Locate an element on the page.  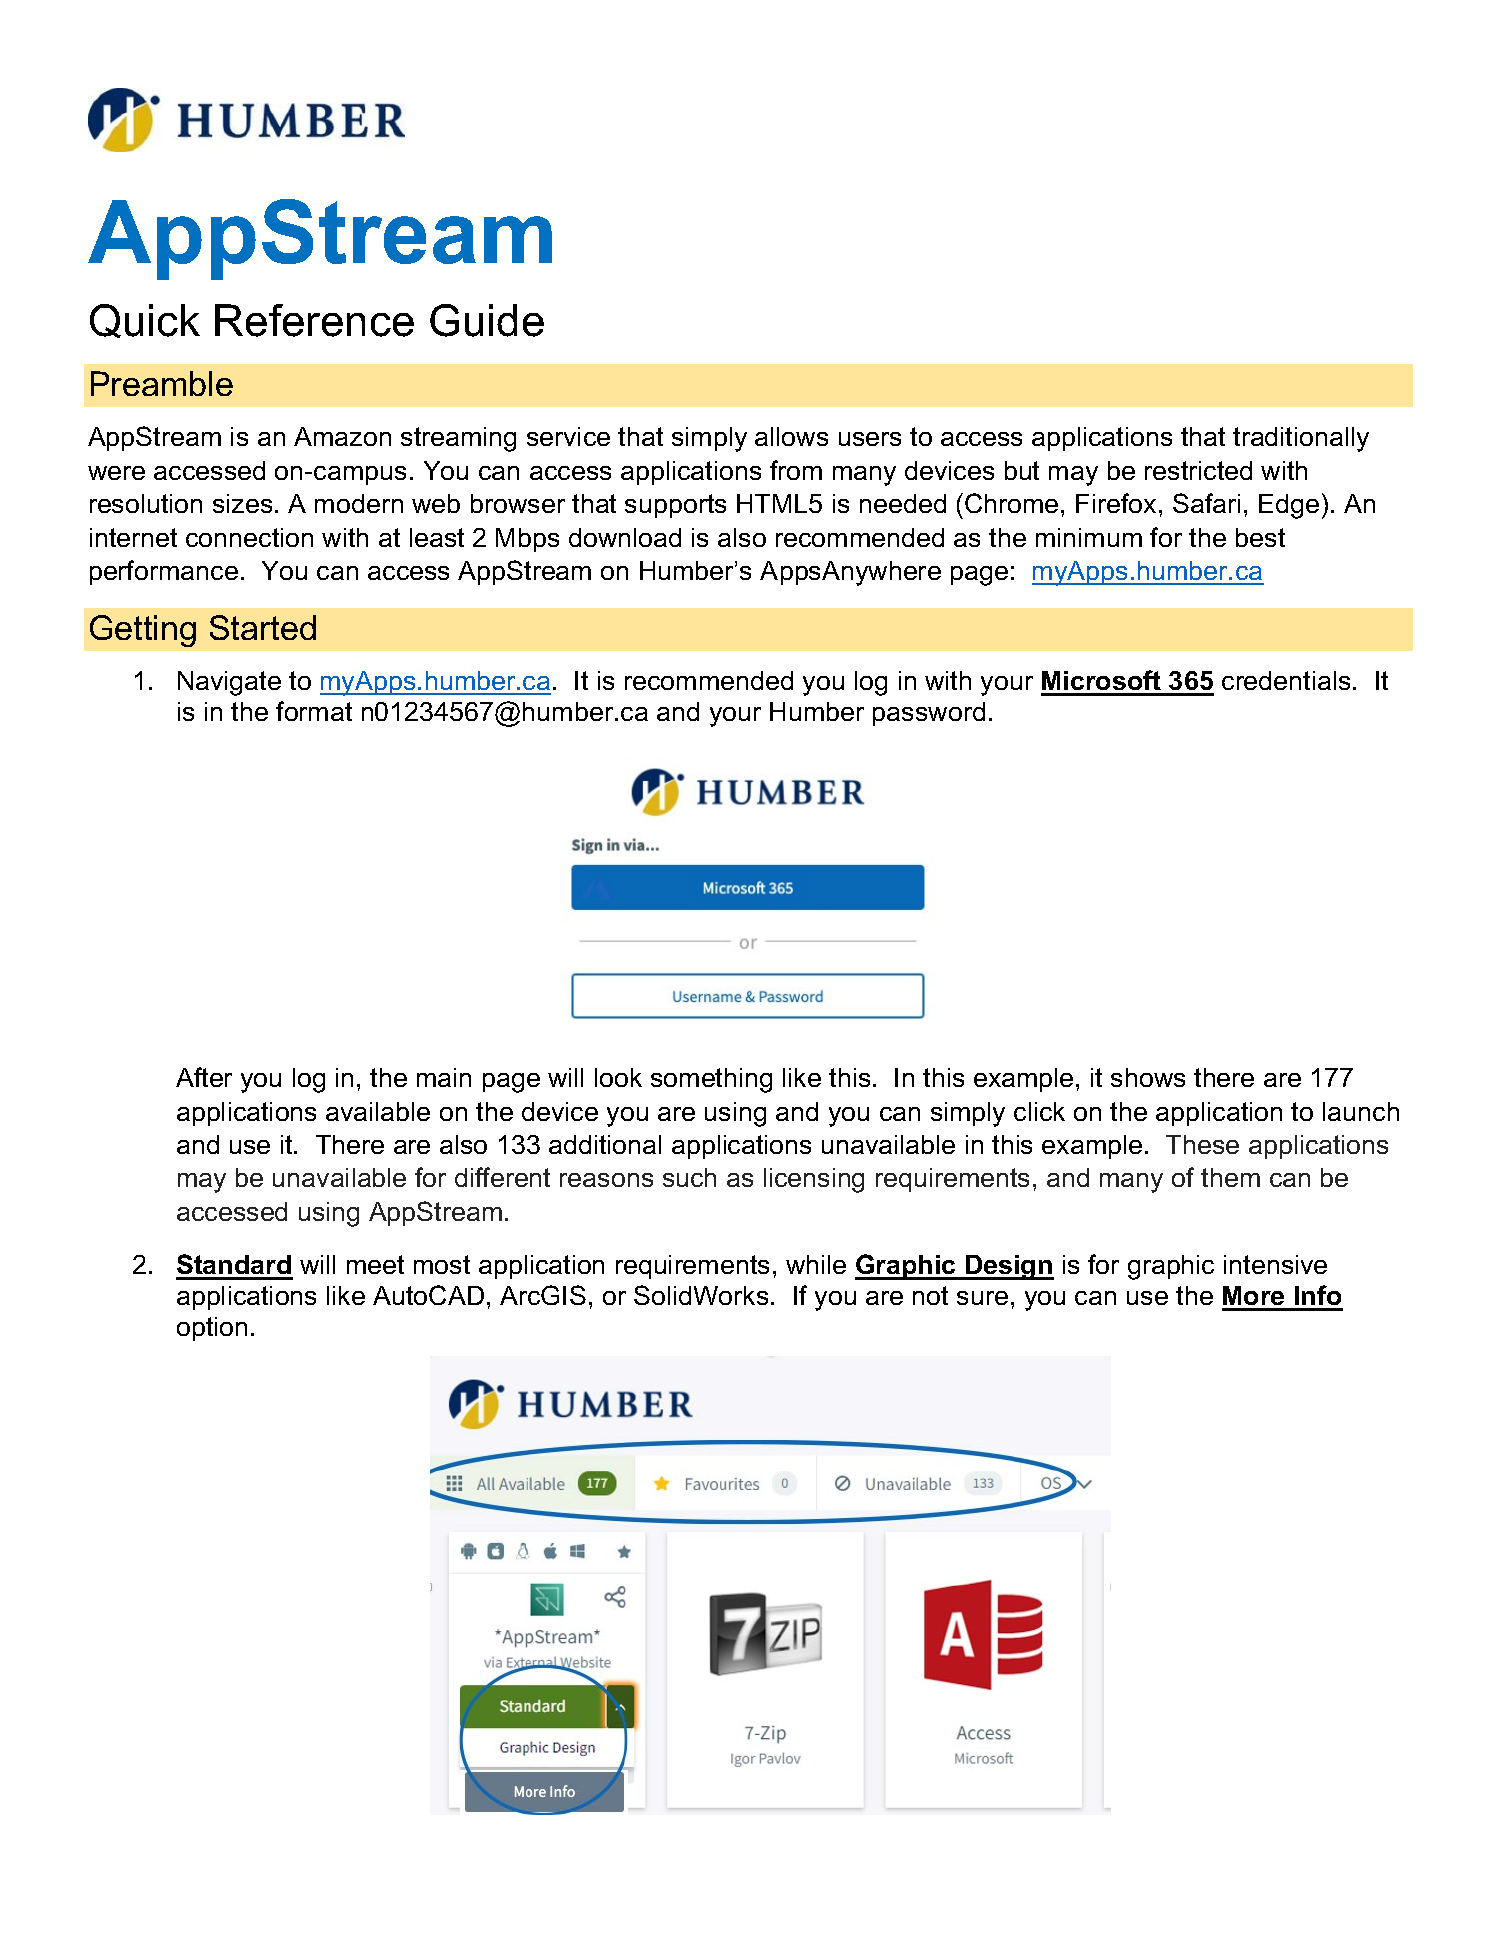
format is located at coordinates (314, 711).
